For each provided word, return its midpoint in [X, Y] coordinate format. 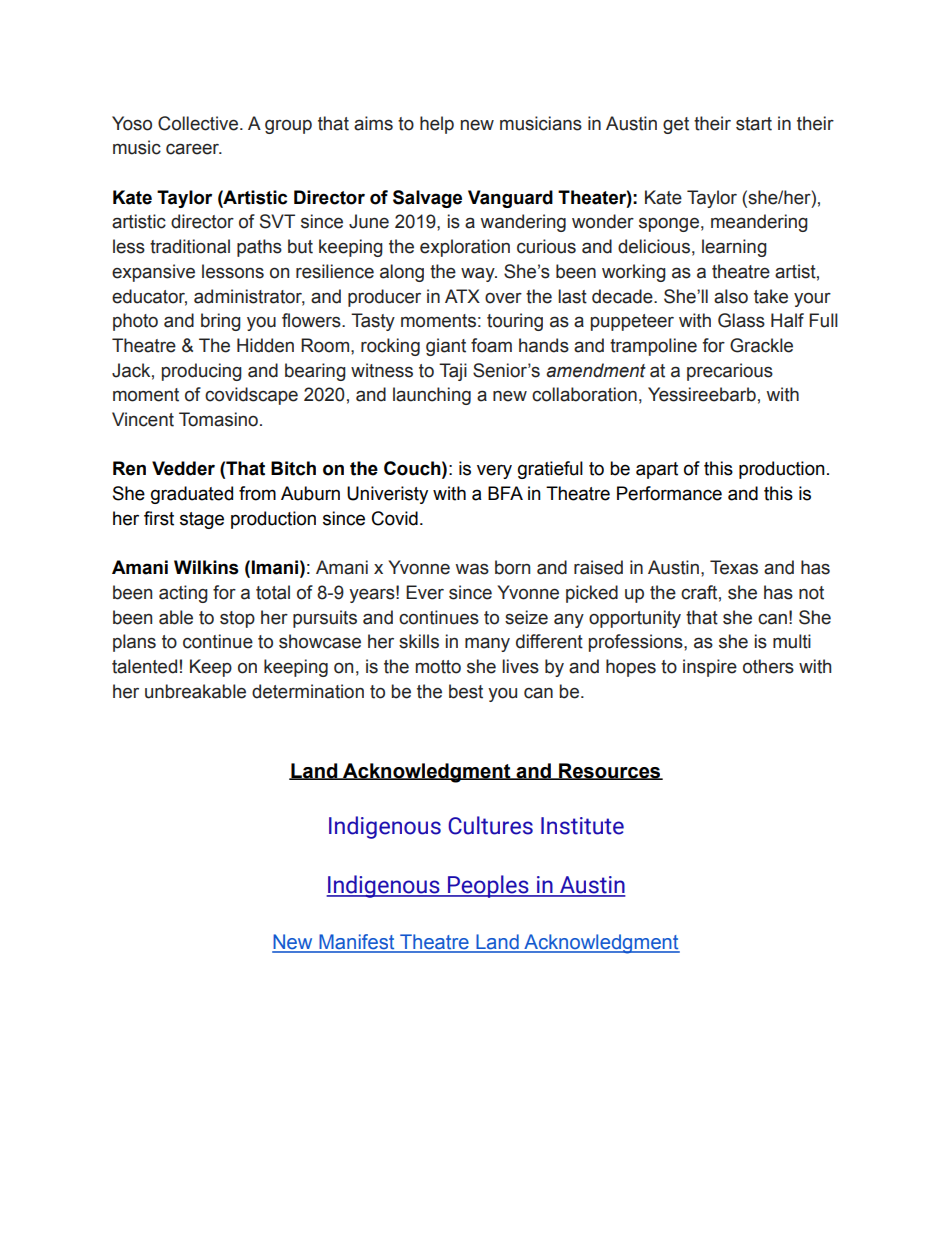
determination [308, 691]
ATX [462, 296]
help [437, 125]
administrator [249, 297]
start [754, 124]
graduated [192, 495]
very [494, 471]
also [731, 296]
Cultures [490, 825]
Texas [734, 567]
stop [237, 619]
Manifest [357, 943]
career [194, 149]
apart [657, 470]
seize [526, 617]
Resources [610, 771]
